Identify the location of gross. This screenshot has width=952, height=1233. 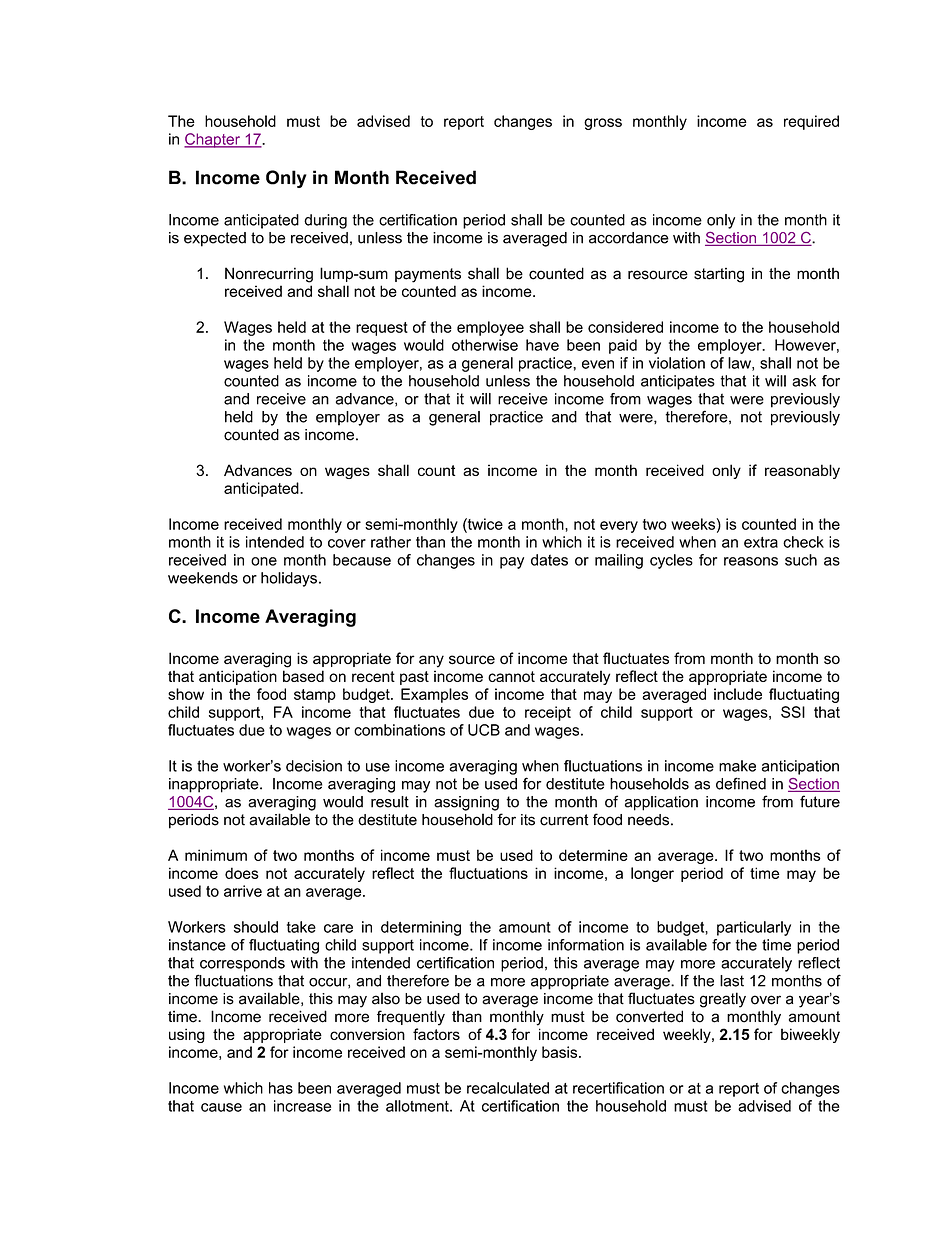
(603, 124).
